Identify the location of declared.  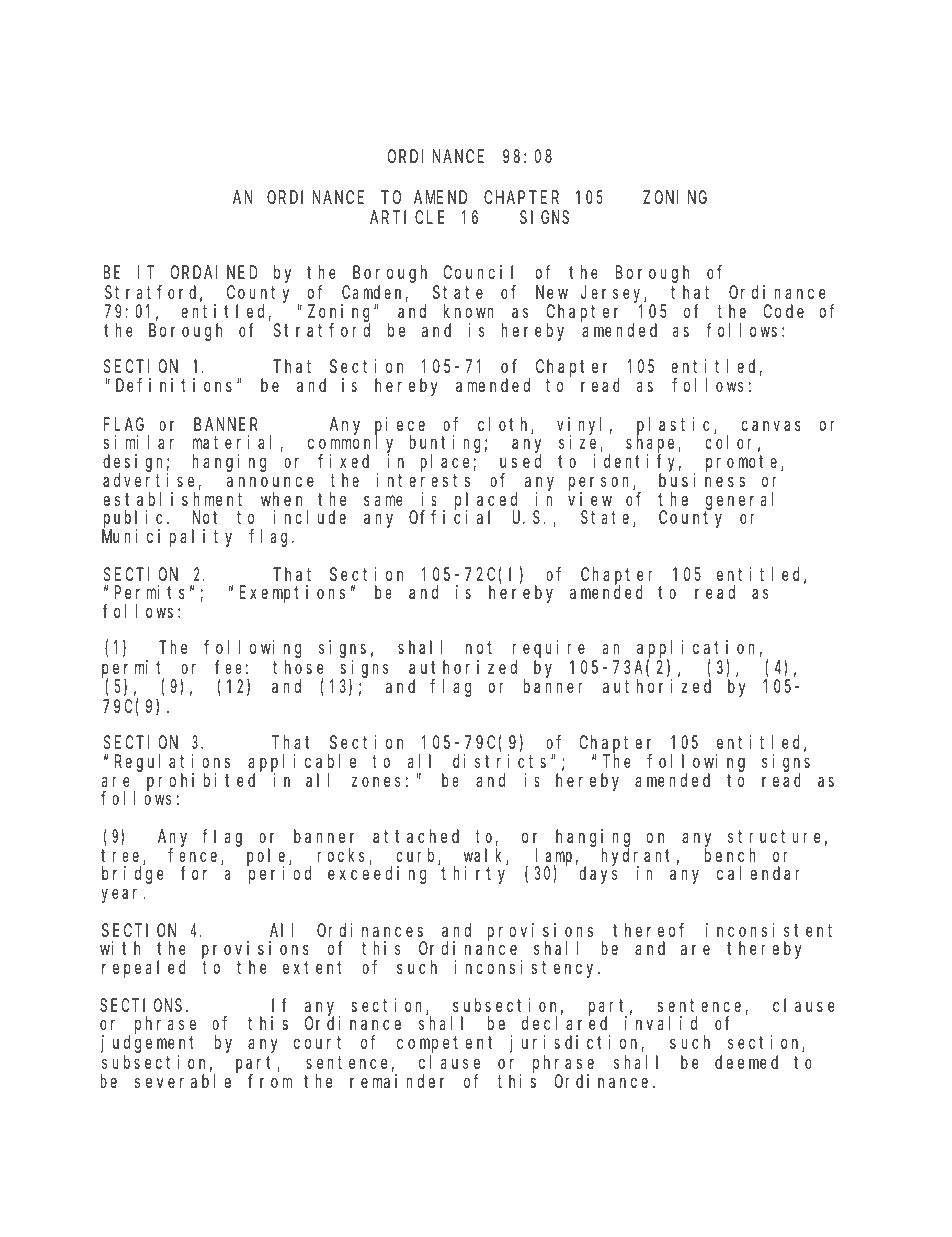
(564, 1023).
